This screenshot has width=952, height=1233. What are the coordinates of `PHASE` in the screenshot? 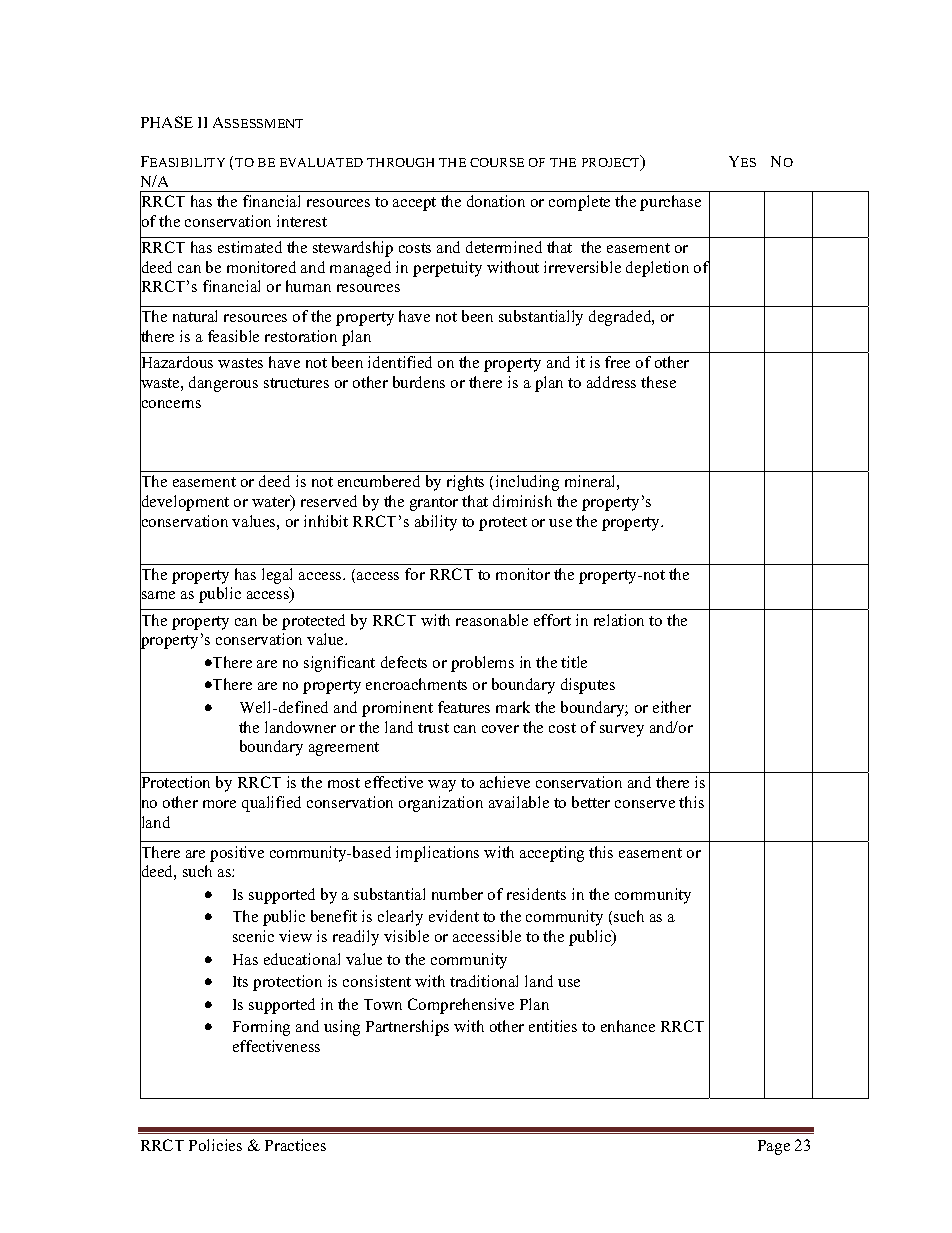 It's located at (167, 122).
